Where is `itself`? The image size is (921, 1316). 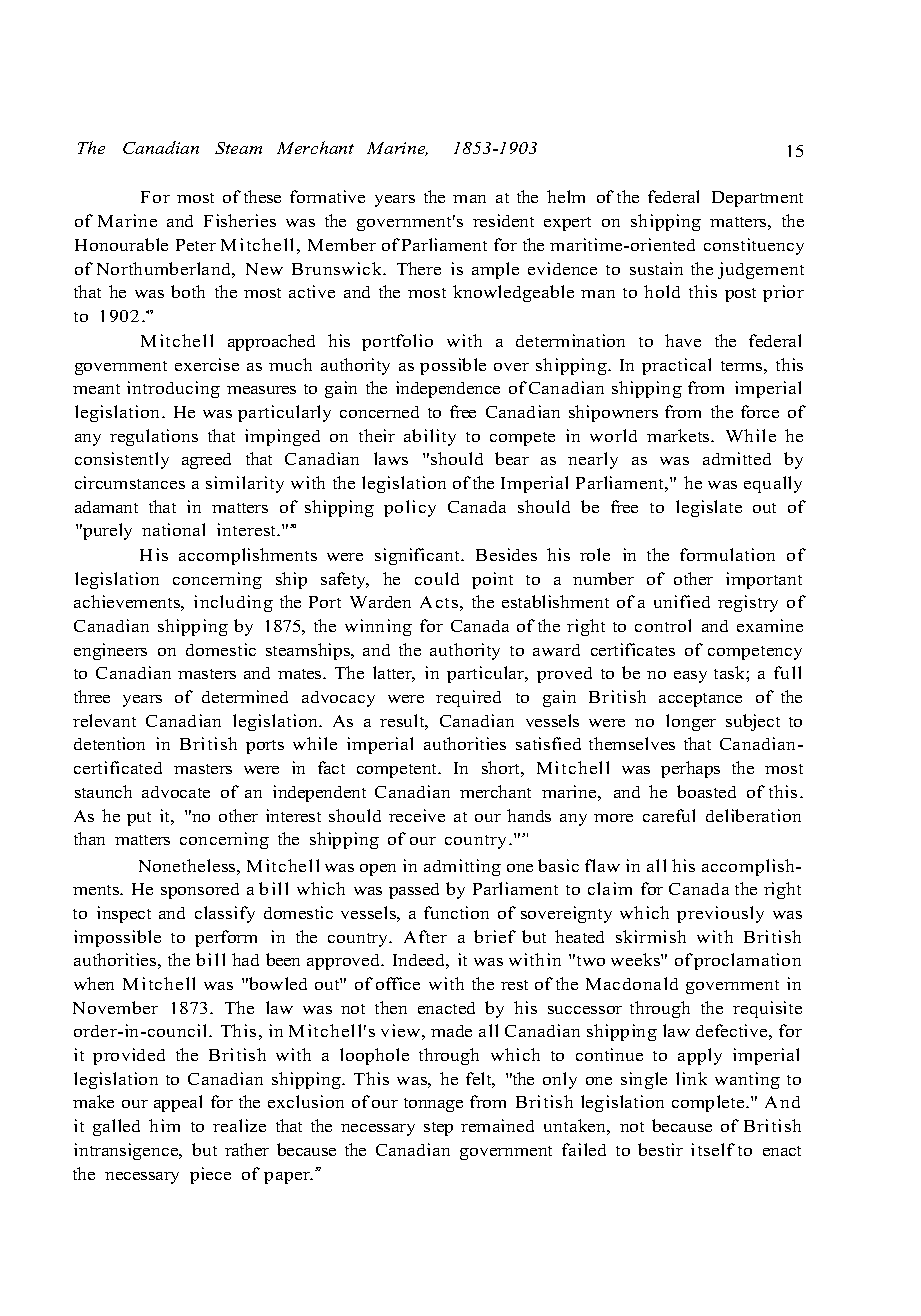 itself is located at coordinates (713, 1149).
